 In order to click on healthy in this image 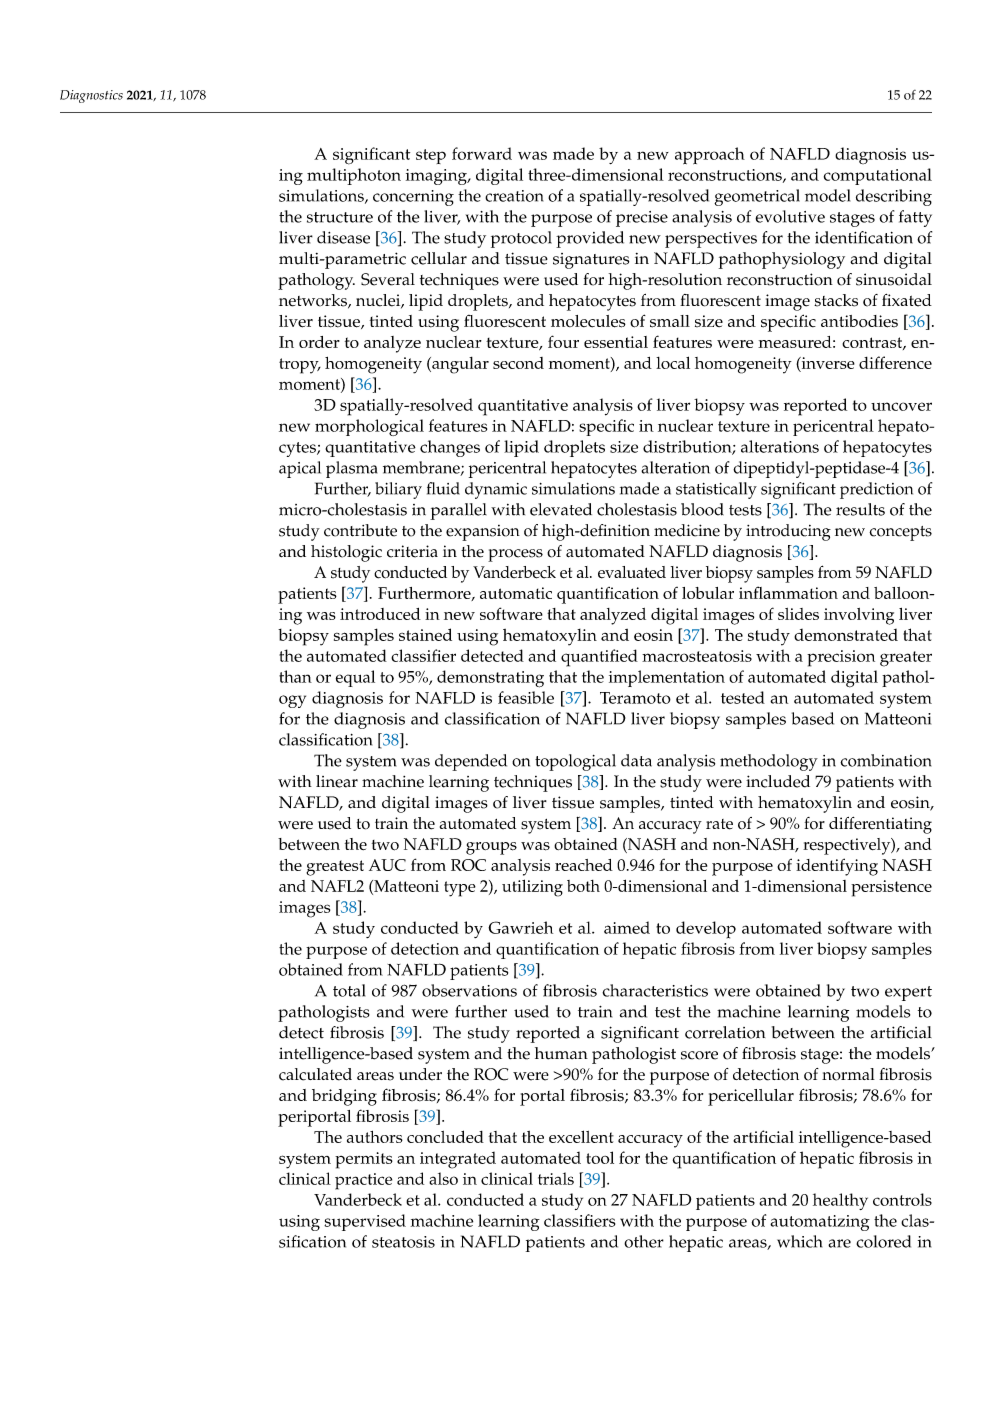, I will do `click(840, 1201)`.
